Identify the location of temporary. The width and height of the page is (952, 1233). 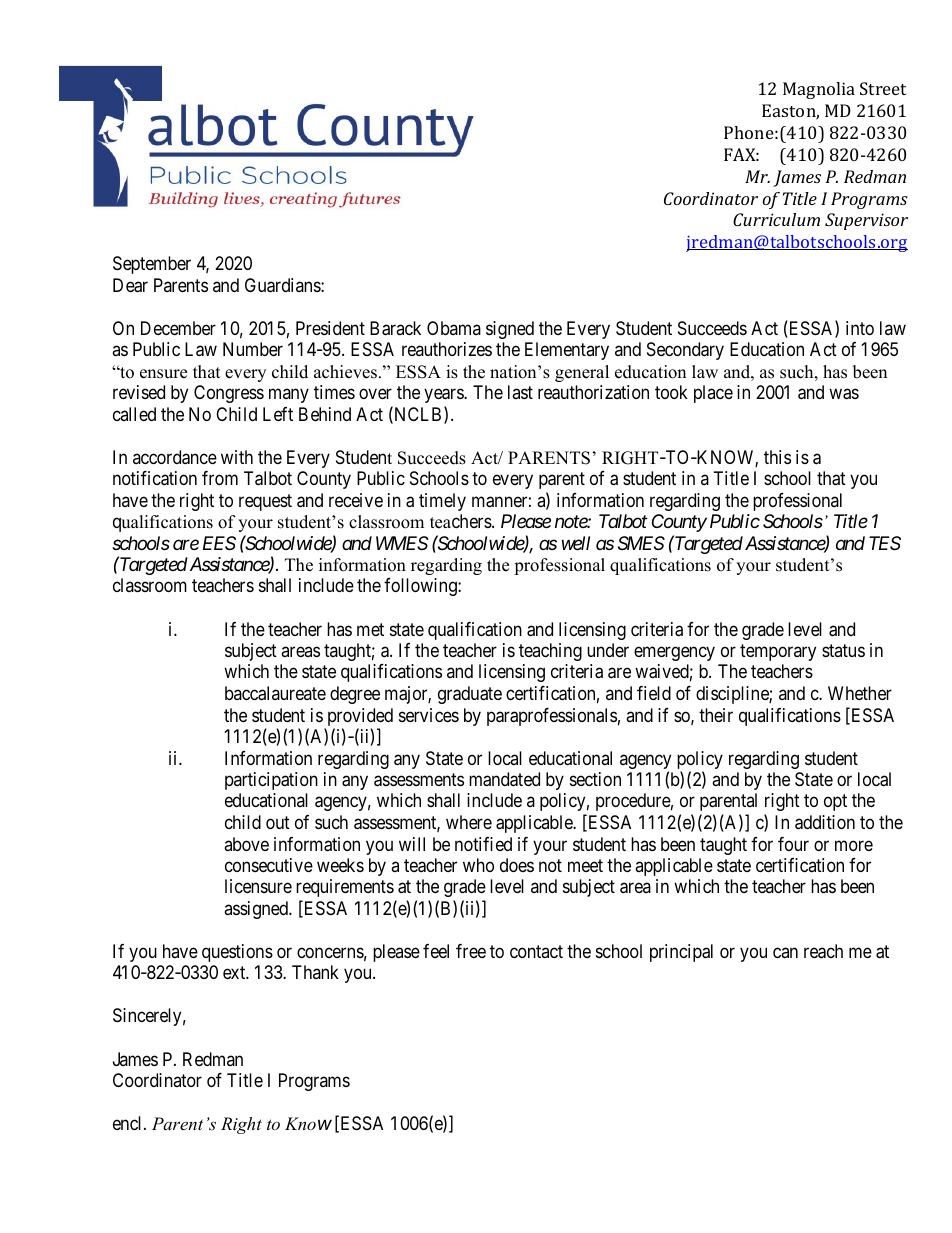
(778, 652).
